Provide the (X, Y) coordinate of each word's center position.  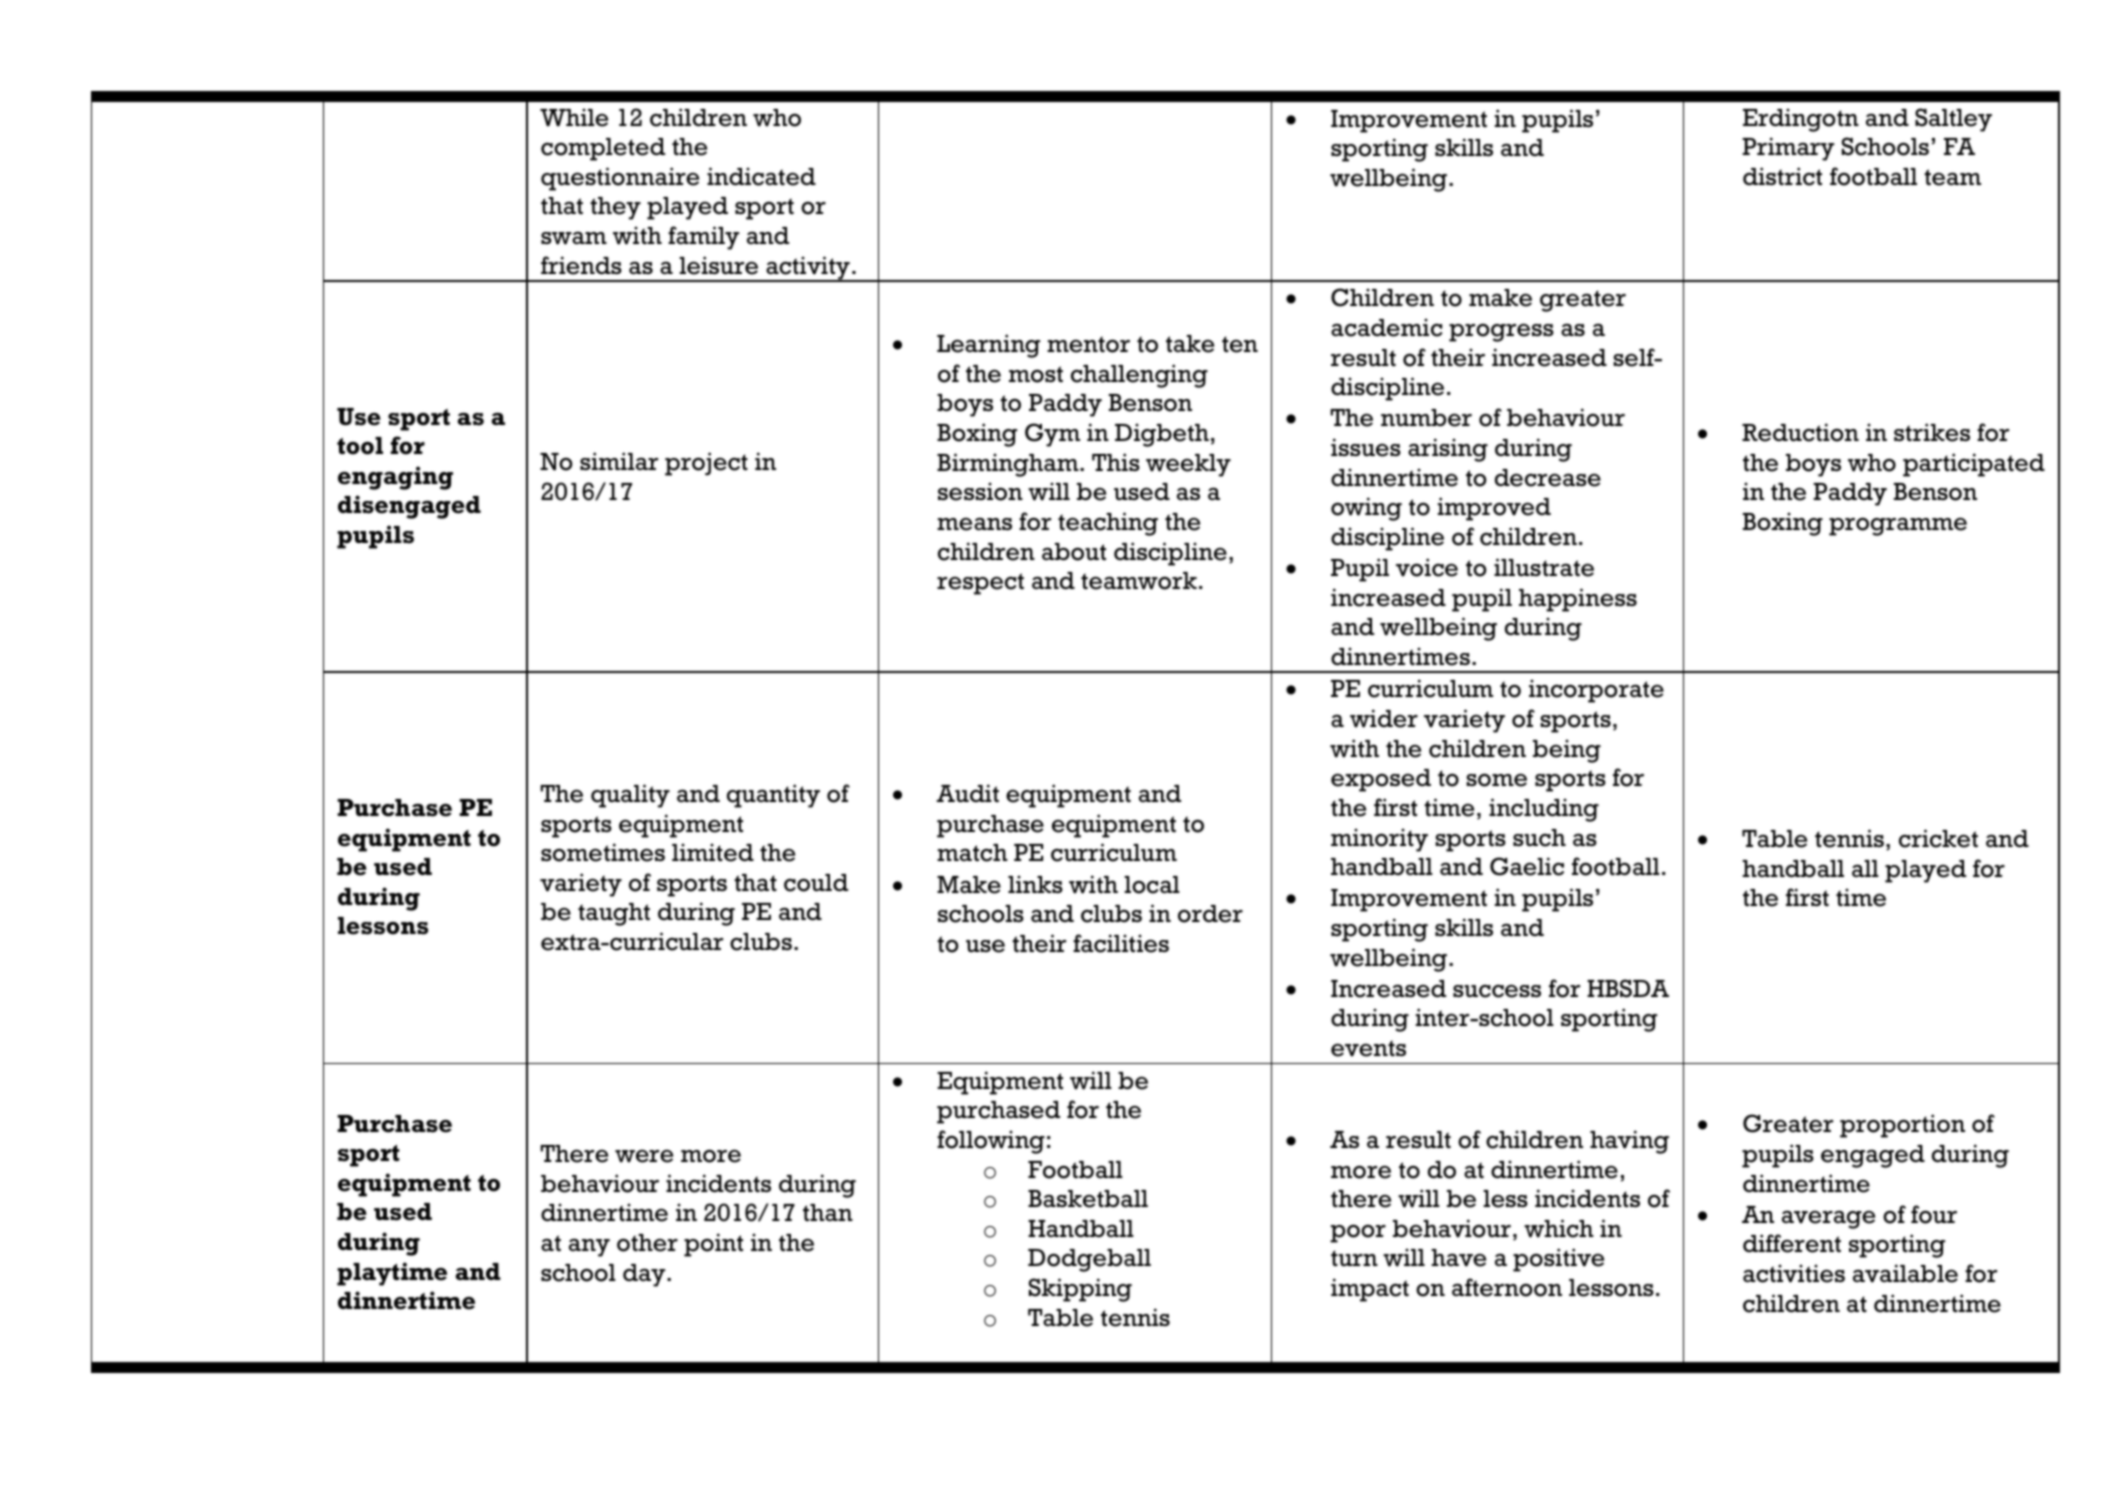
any (589, 1248)
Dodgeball (1089, 1260)
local (1152, 885)
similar (619, 461)
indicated (761, 176)
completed (603, 149)
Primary (1788, 149)
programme (1898, 526)
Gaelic (1527, 866)
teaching (1108, 524)
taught (614, 914)
